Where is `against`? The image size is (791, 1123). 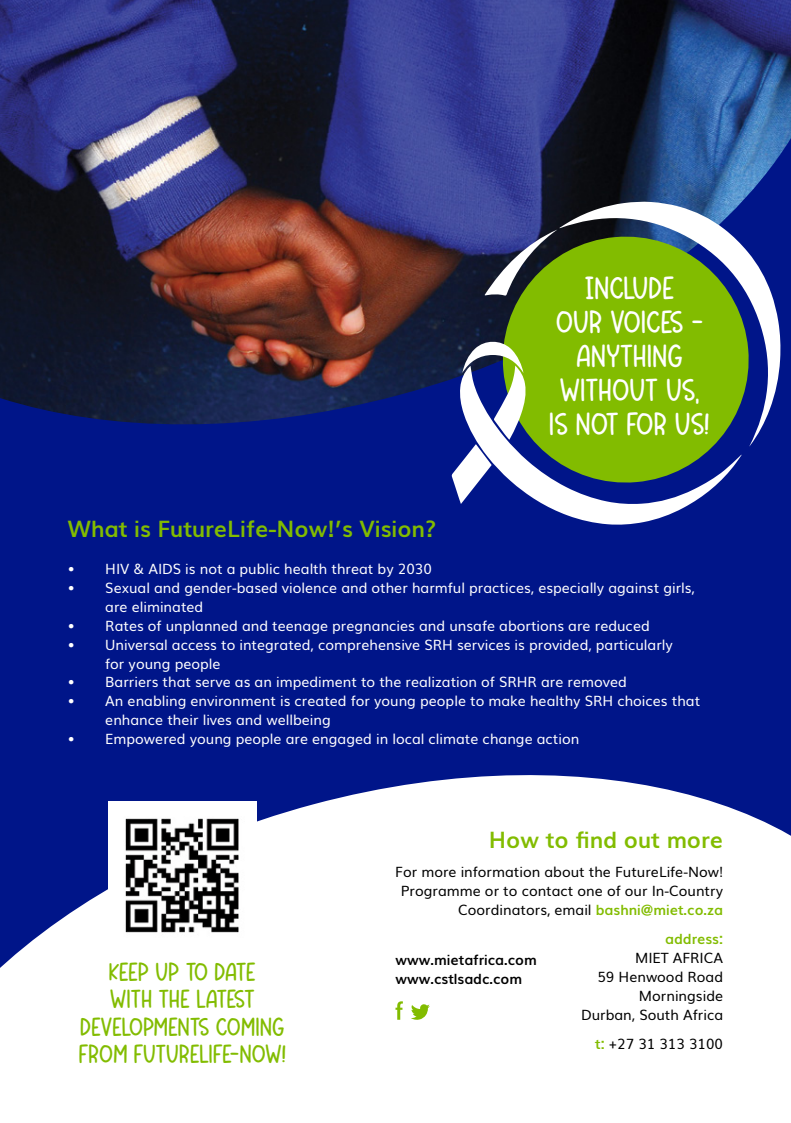 against is located at coordinates (634, 589).
